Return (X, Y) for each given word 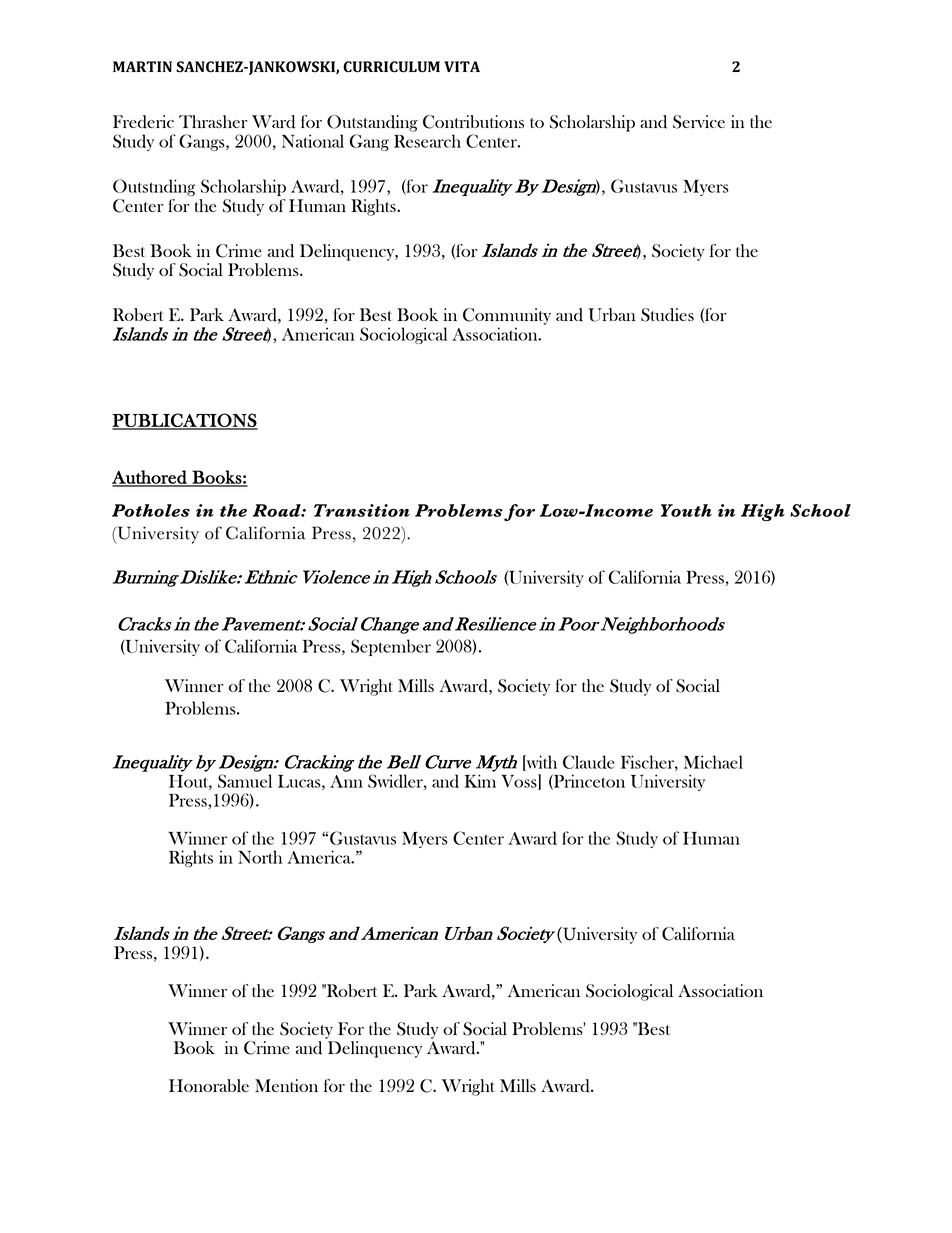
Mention (286, 1085)
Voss (520, 782)
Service (699, 122)
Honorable (209, 1085)
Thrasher (213, 121)
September (391, 647)
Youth (686, 510)
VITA (462, 66)
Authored (150, 478)
